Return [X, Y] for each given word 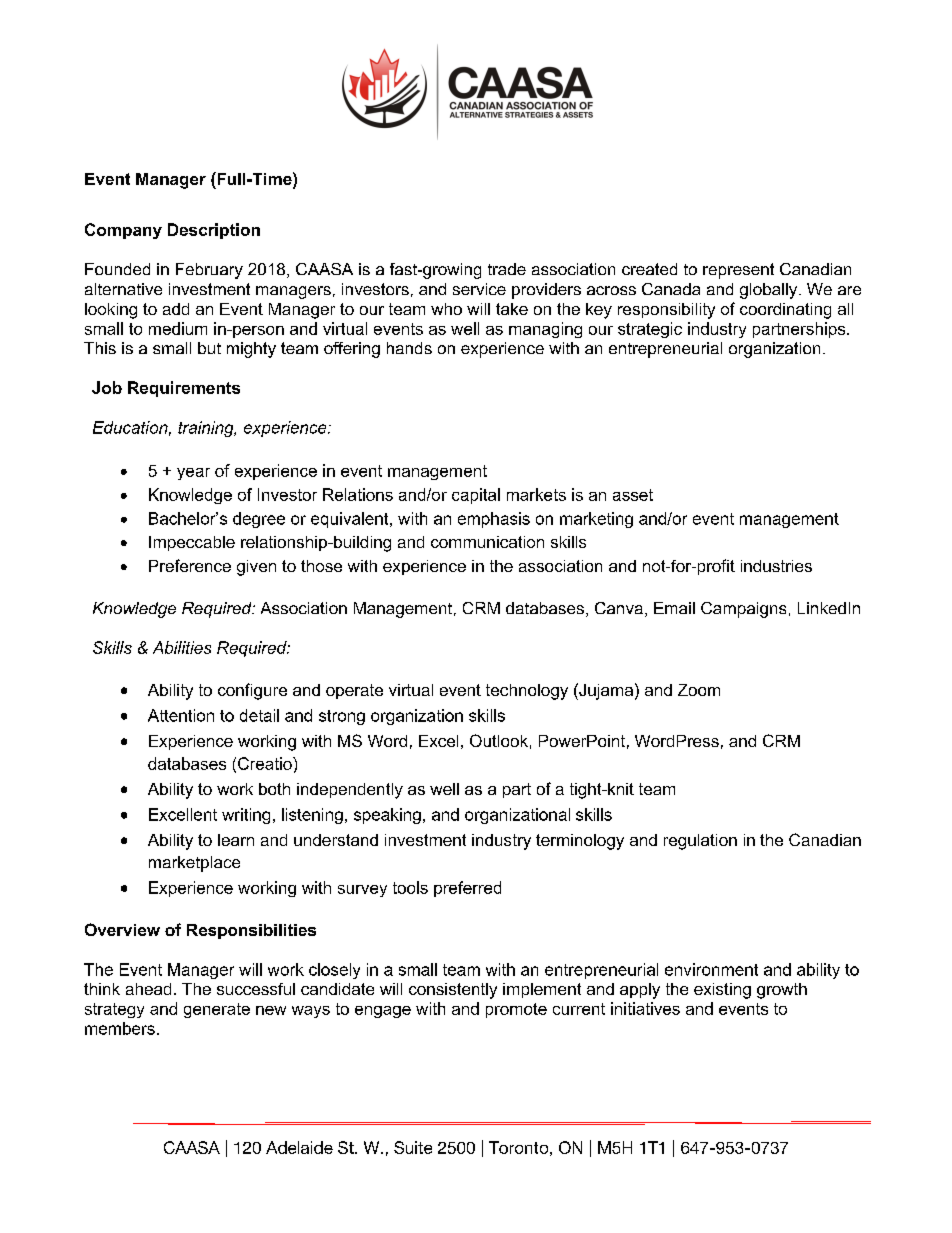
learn [236, 840]
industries [776, 566]
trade [507, 269]
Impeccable [192, 543]
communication [487, 542]
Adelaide [299, 1147]
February [209, 271]
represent [738, 271]
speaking [387, 816]
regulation [700, 842]
